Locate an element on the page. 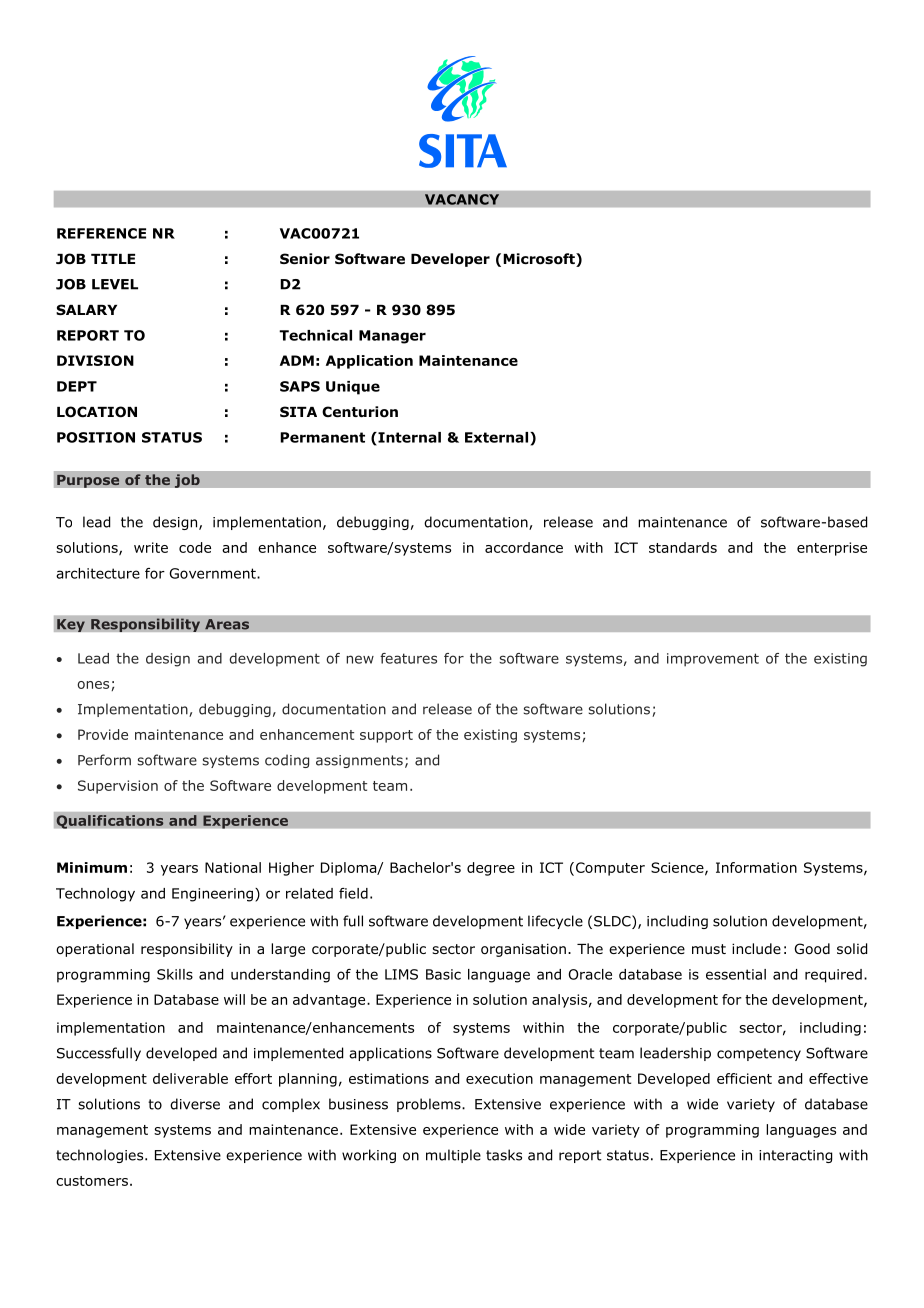 This image has width=924, height=1308. technologies is located at coordinates (101, 1156).
